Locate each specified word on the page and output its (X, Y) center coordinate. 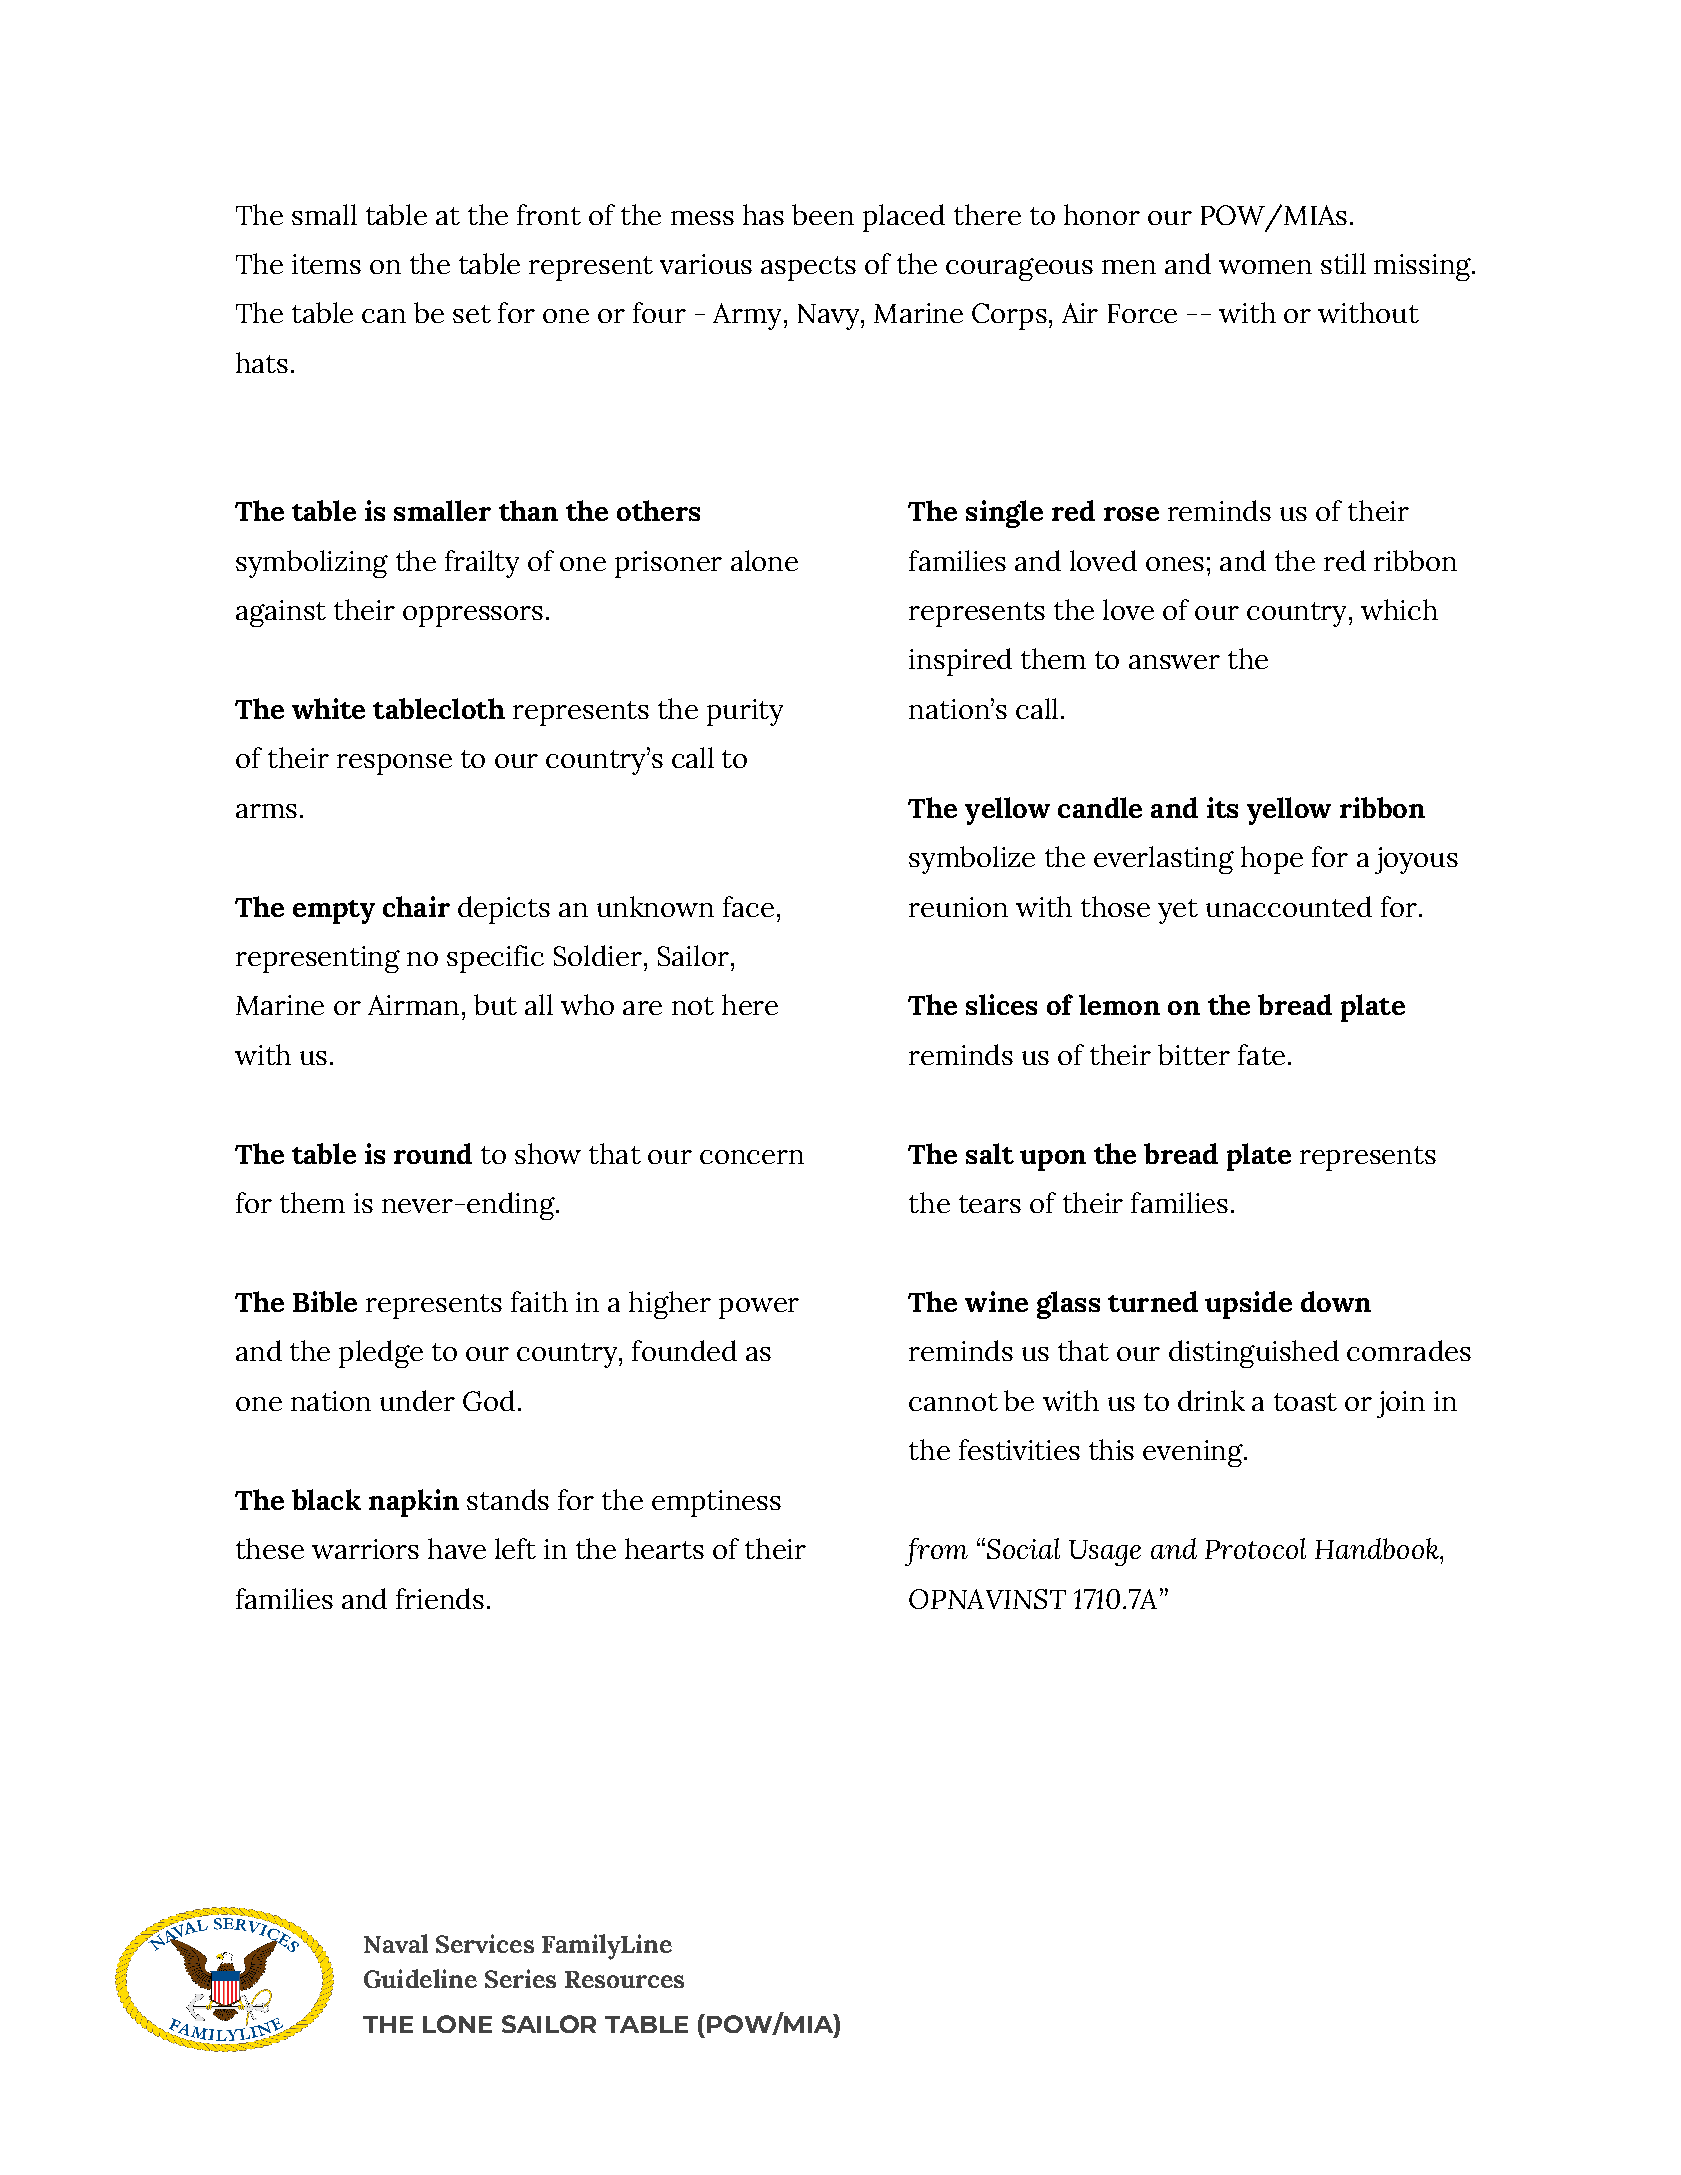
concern (752, 1157)
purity (745, 712)
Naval (396, 1943)
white (328, 708)
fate (1261, 1054)
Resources (624, 1979)
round (433, 1153)
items (326, 264)
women (1265, 267)
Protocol (1255, 1548)
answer (1174, 662)
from (936, 1552)
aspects (808, 268)
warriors (365, 1549)
